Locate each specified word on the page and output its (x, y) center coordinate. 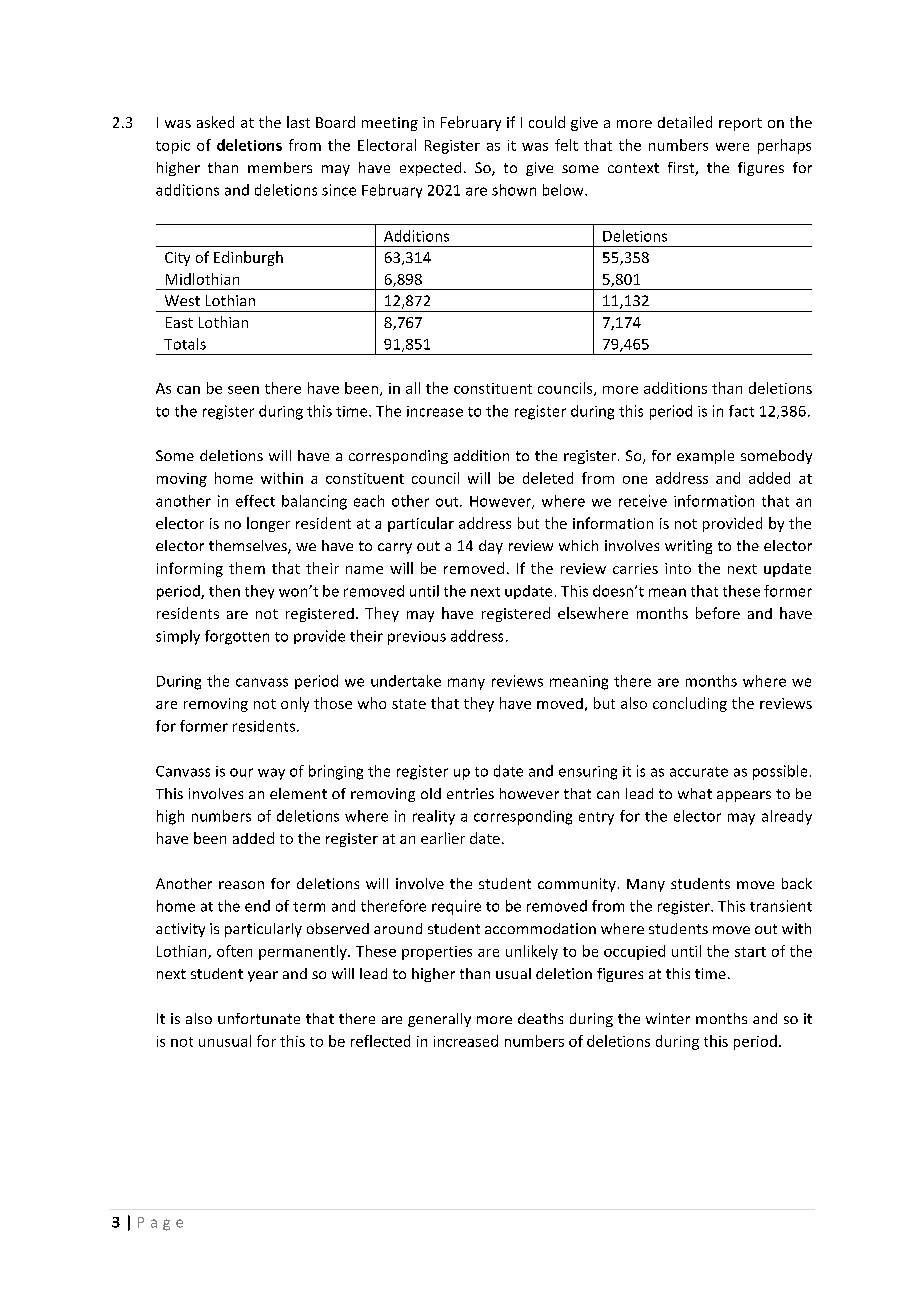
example (705, 457)
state (409, 704)
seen (243, 390)
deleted (548, 478)
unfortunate (259, 1018)
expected (430, 169)
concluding (690, 704)
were (732, 147)
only (295, 704)
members (280, 167)
